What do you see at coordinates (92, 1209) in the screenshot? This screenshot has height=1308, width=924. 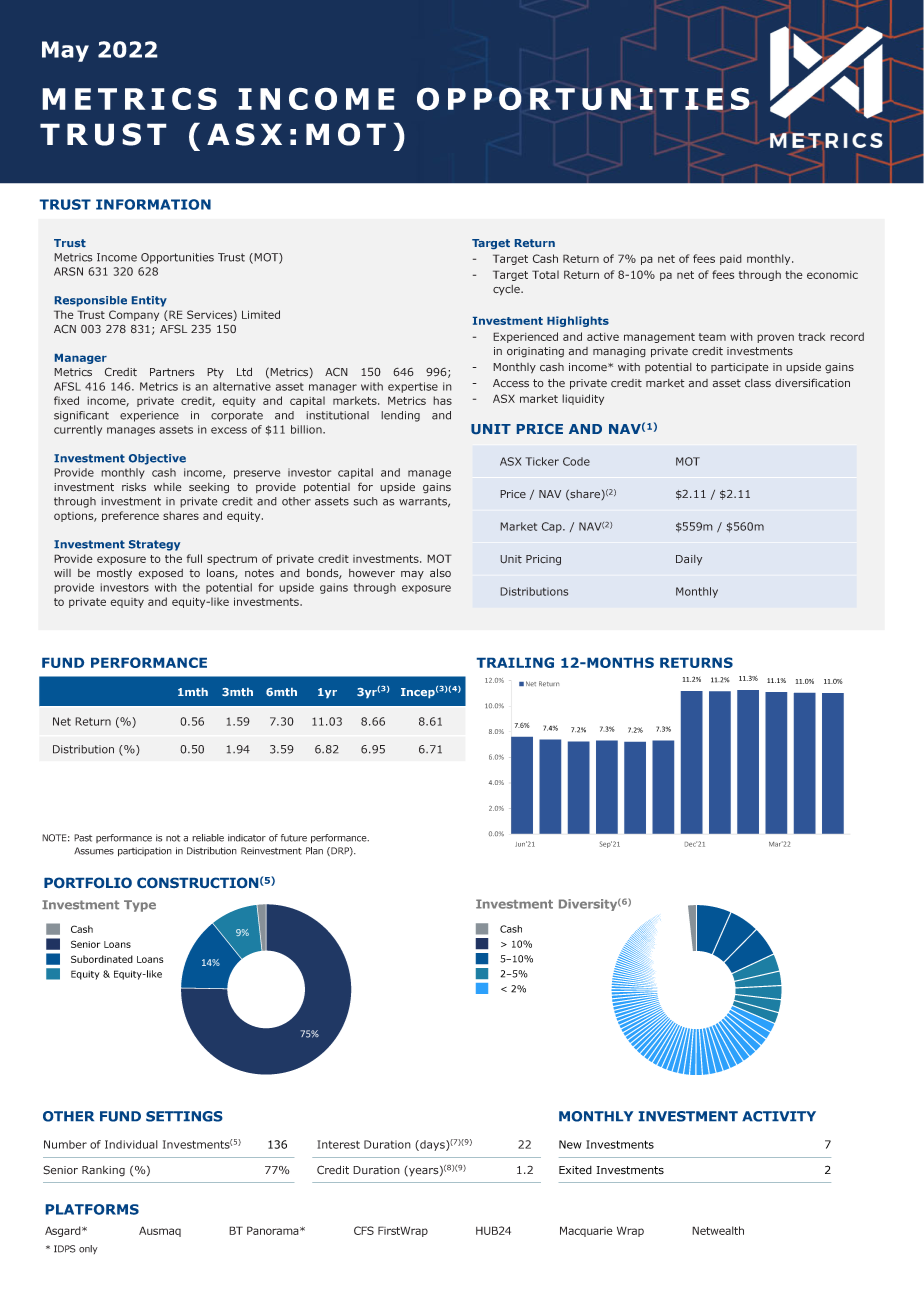 I see `PLATFORMS` at bounding box center [92, 1209].
